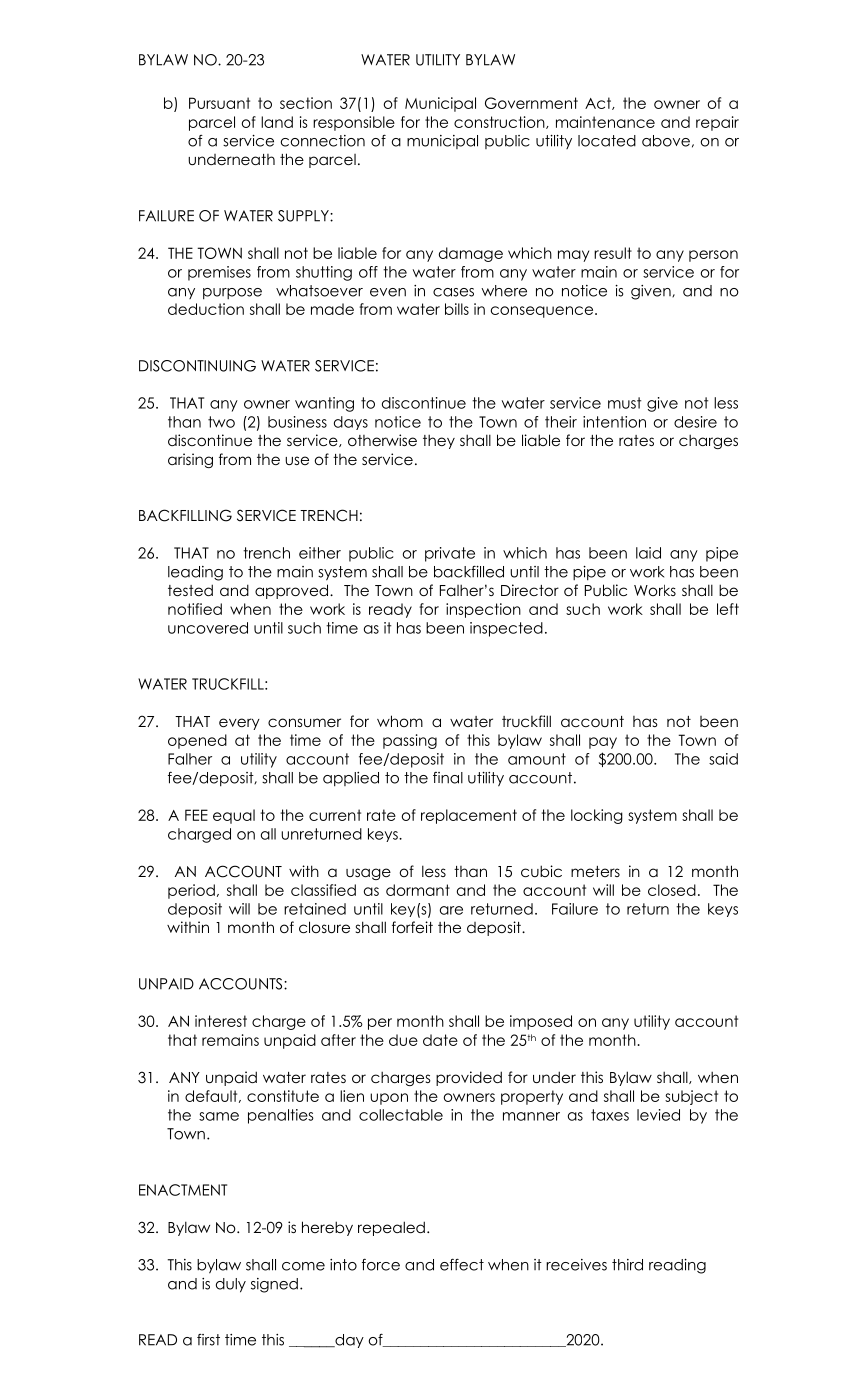 The width and height of the page is (849, 1400). I want to click on effect, so click(462, 1264).
